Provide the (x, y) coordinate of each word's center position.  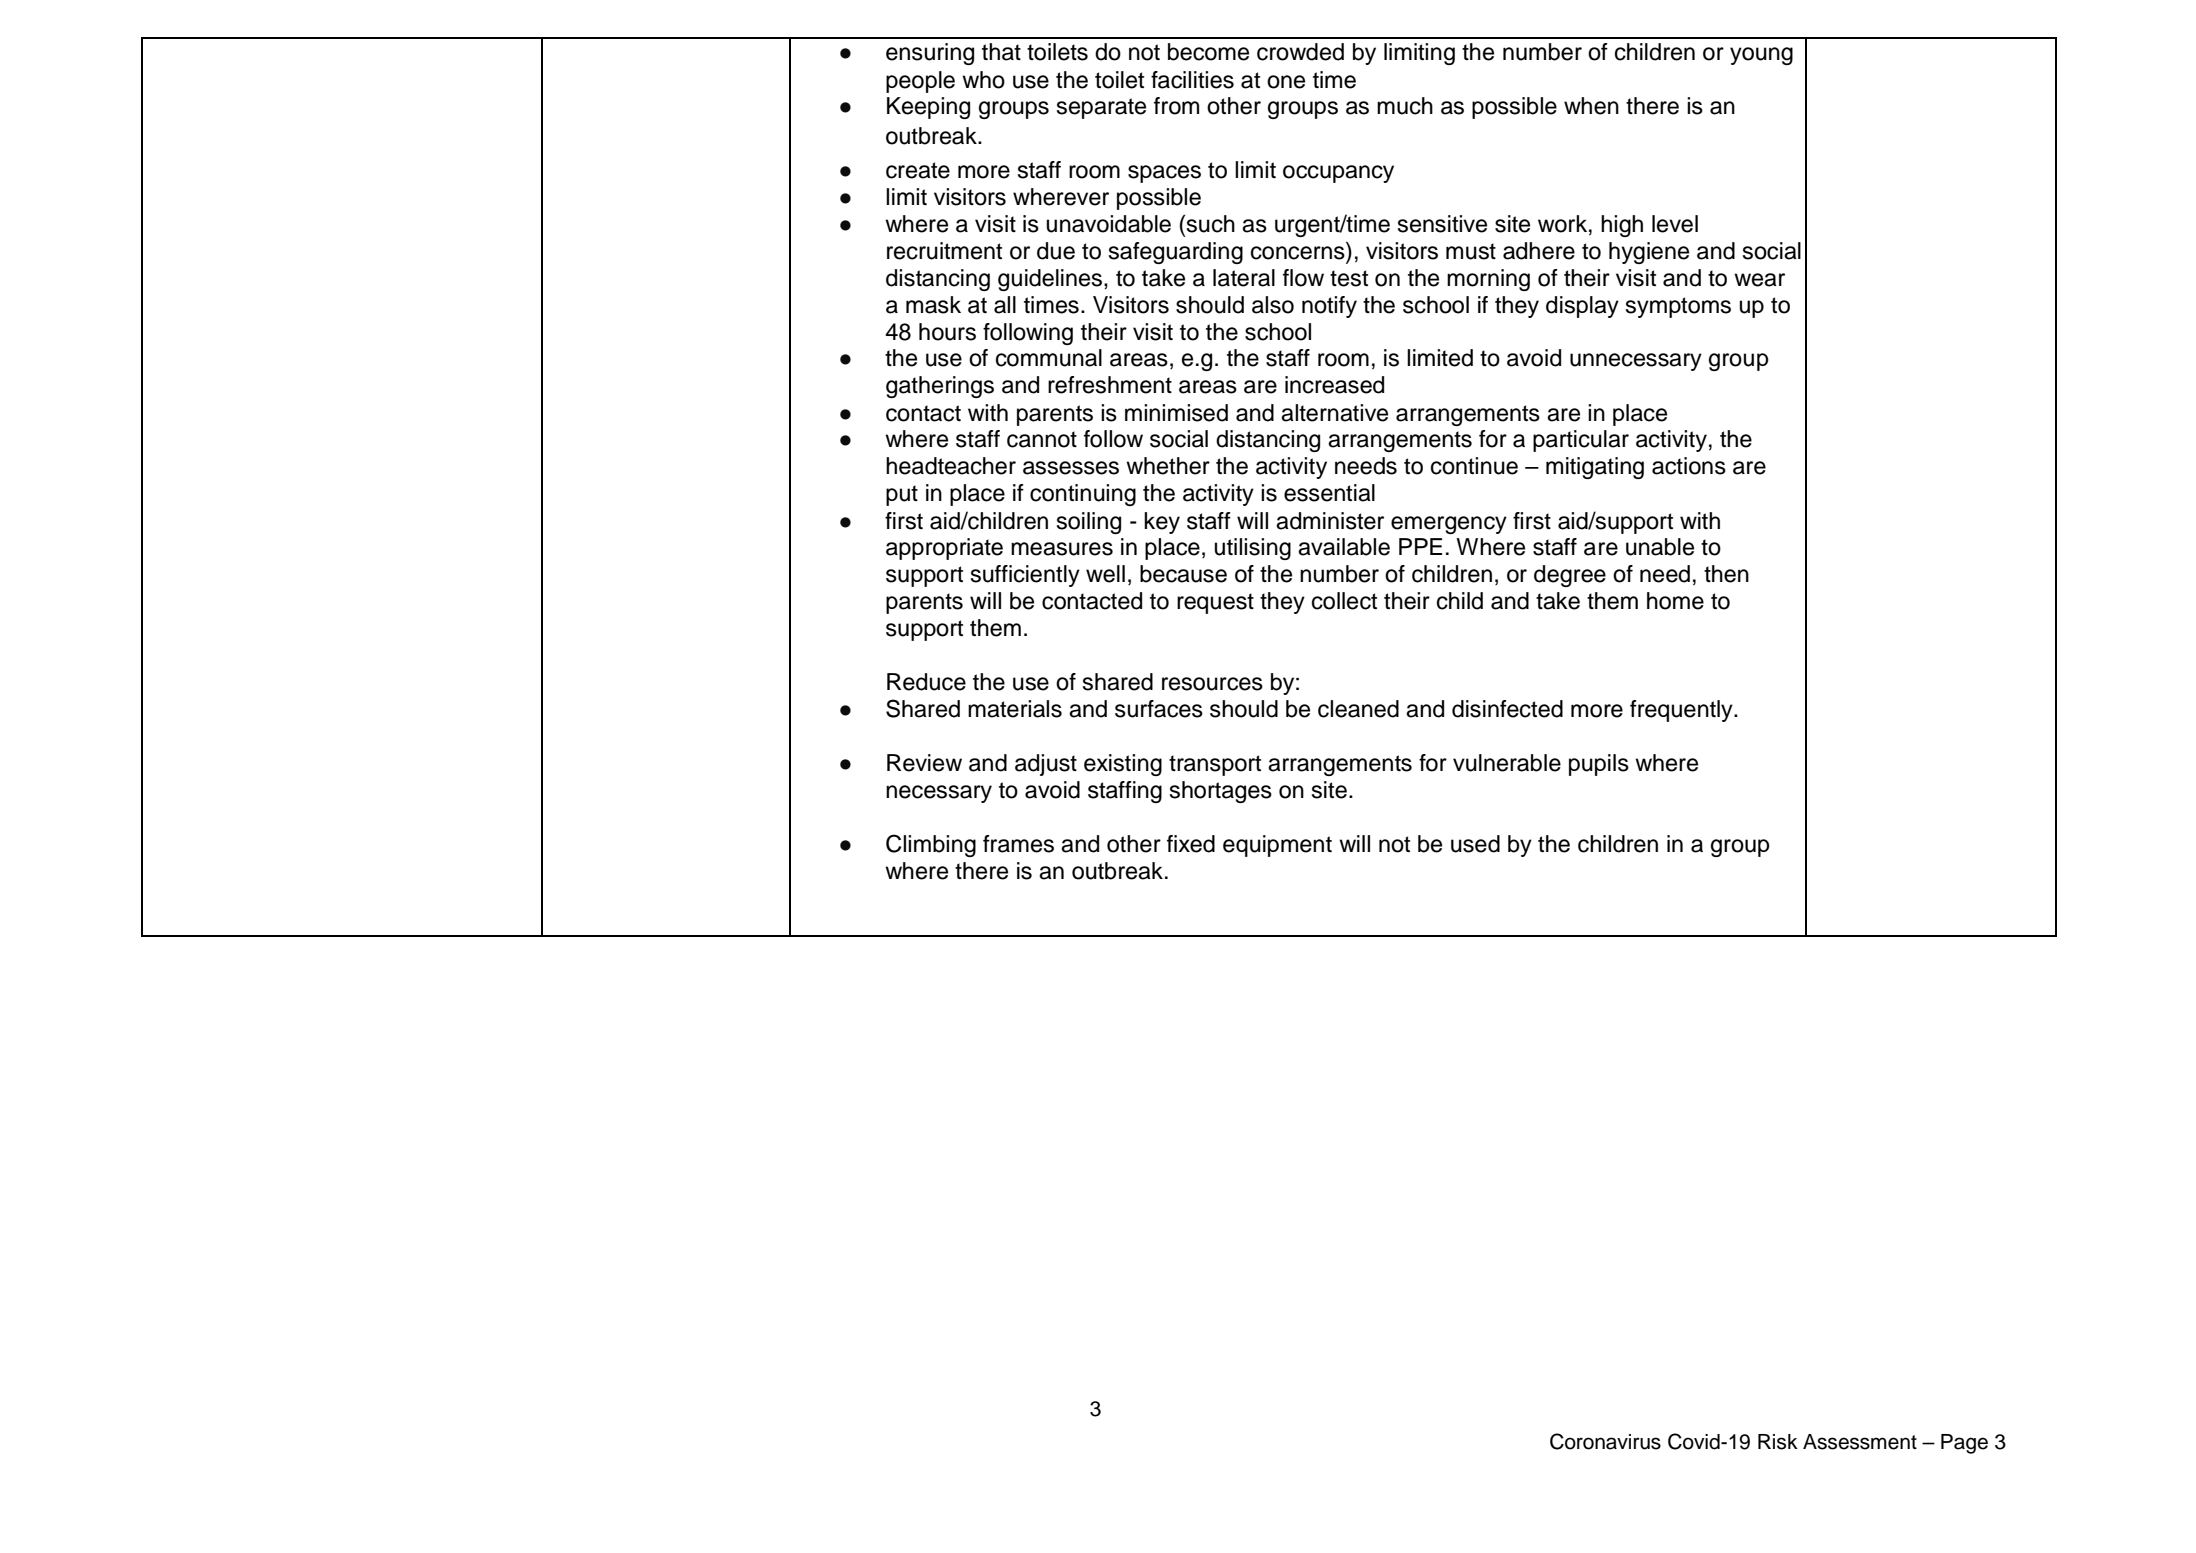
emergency (1449, 525)
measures (1062, 549)
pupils (1599, 765)
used (1475, 844)
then (1726, 574)
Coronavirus (1605, 1441)
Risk (1778, 1442)
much (1405, 106)
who (983, 80)
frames (1018, 844)
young (1761, 56)
